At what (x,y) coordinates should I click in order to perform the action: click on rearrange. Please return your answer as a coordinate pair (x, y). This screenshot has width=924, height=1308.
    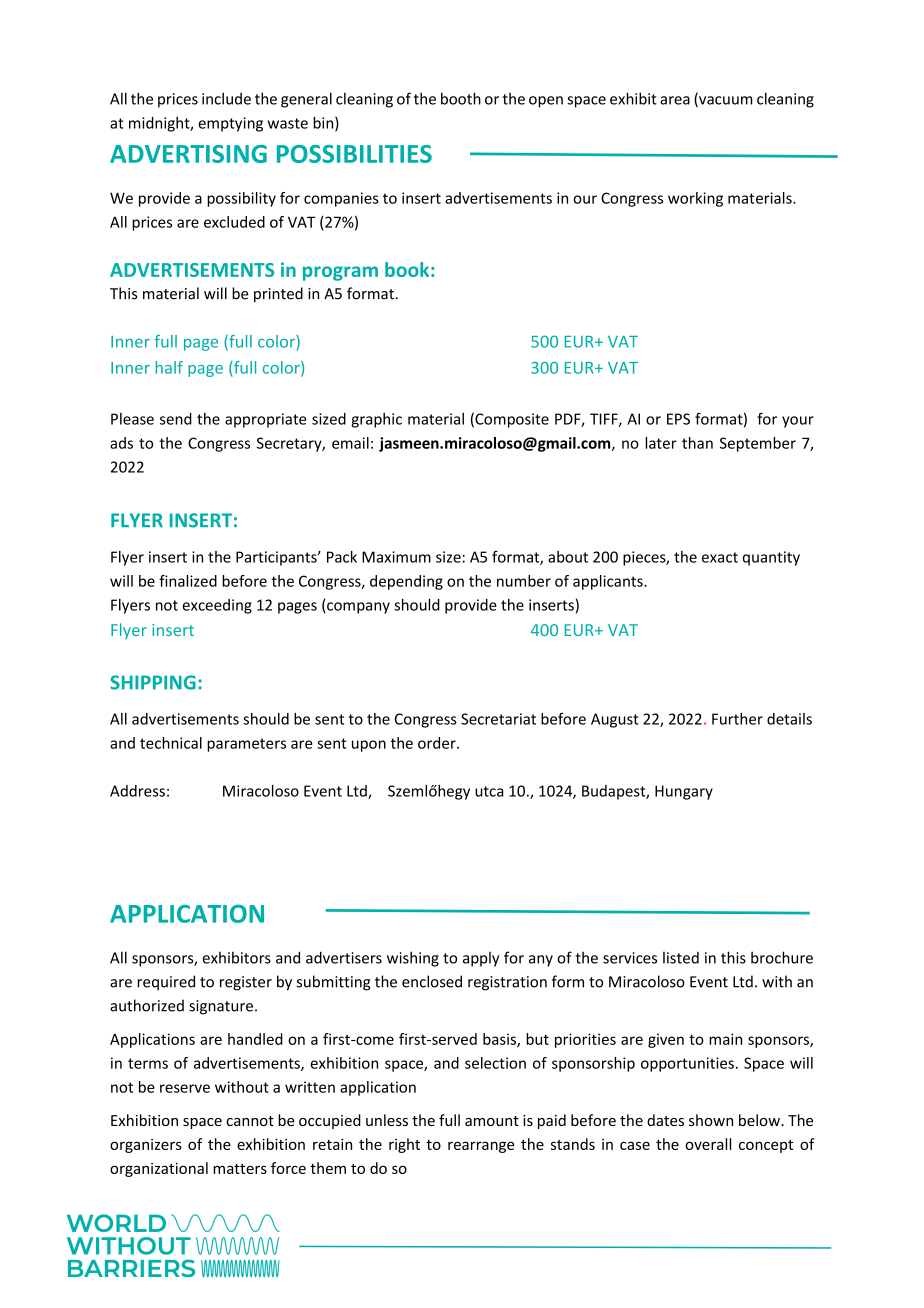
    Looking at the image, I should click on (481, 1147).
